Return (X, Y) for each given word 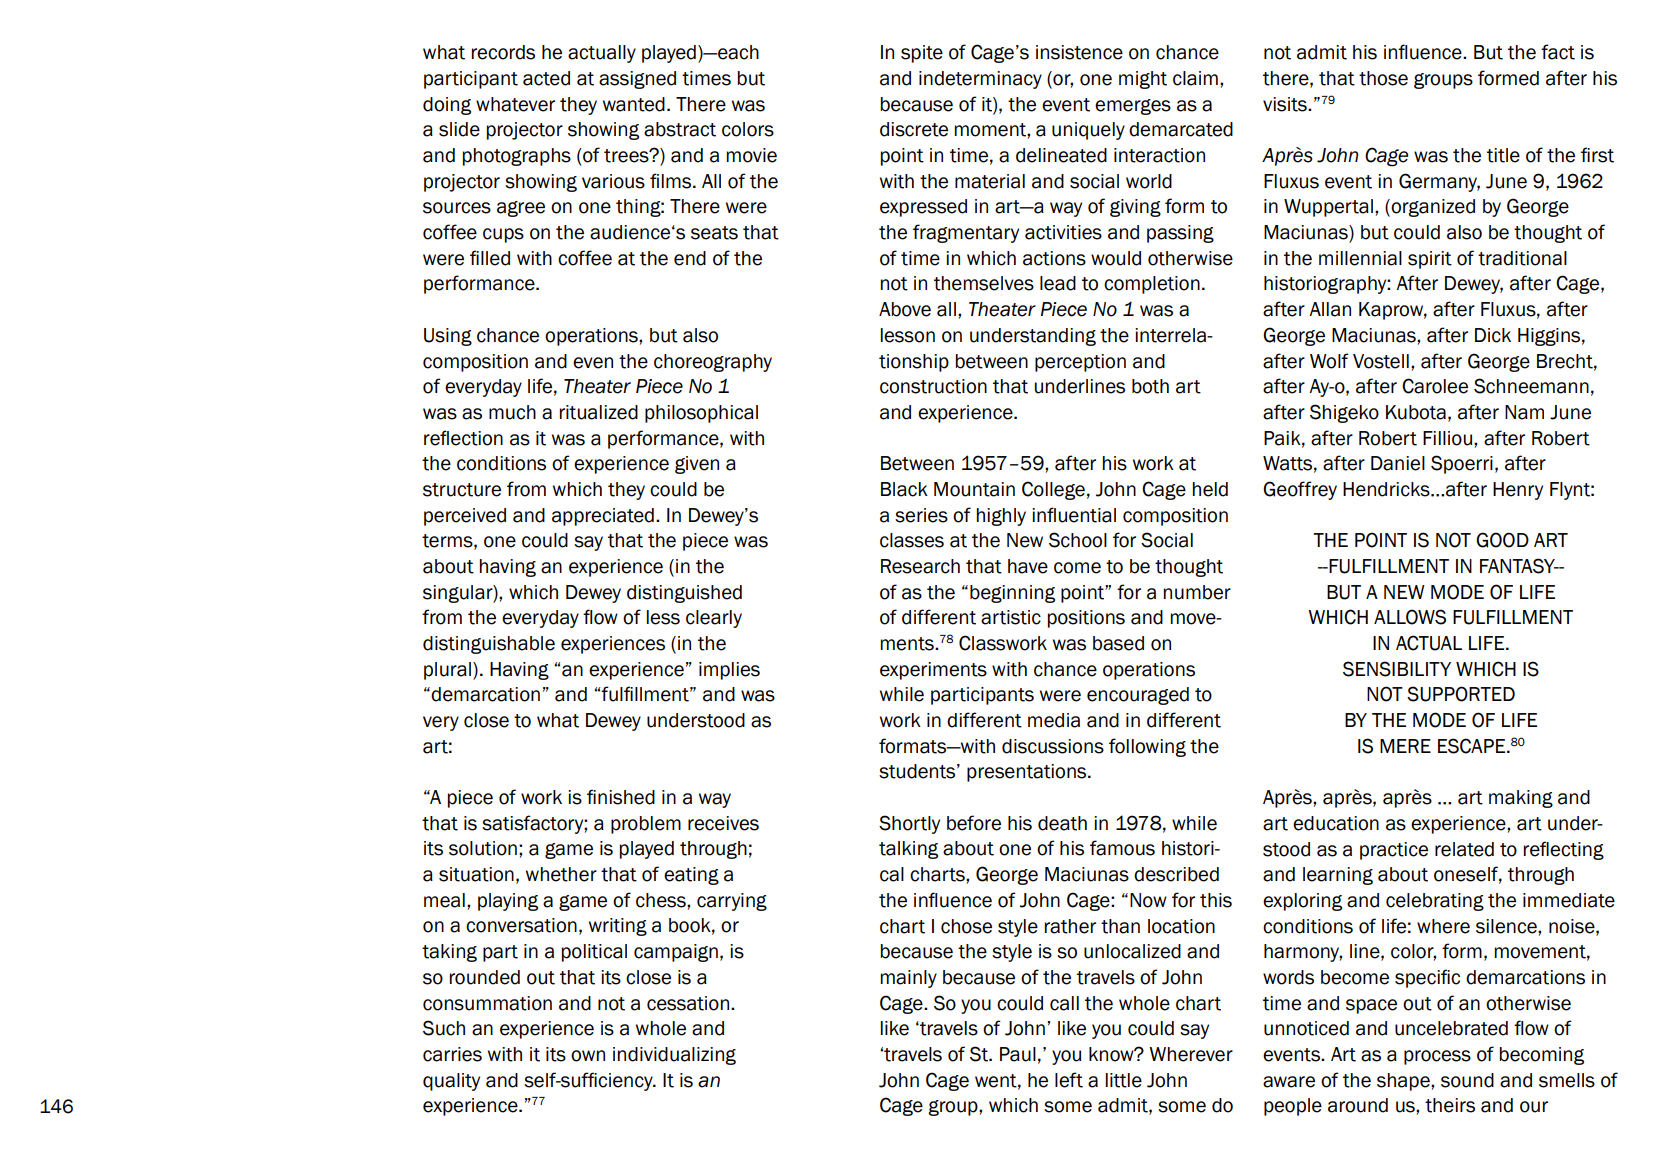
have (1028, 566)
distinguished (684, 594)
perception (1080, 363)
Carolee (1435, 386)
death (1062, 823)
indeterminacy (980, 80)
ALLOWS (1410, 617)
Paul (1018, 1054)
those (1383, 78)
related (1464, 849)
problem (646, 825)
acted (546, 78)
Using (448, 337)
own (588, 1056)
